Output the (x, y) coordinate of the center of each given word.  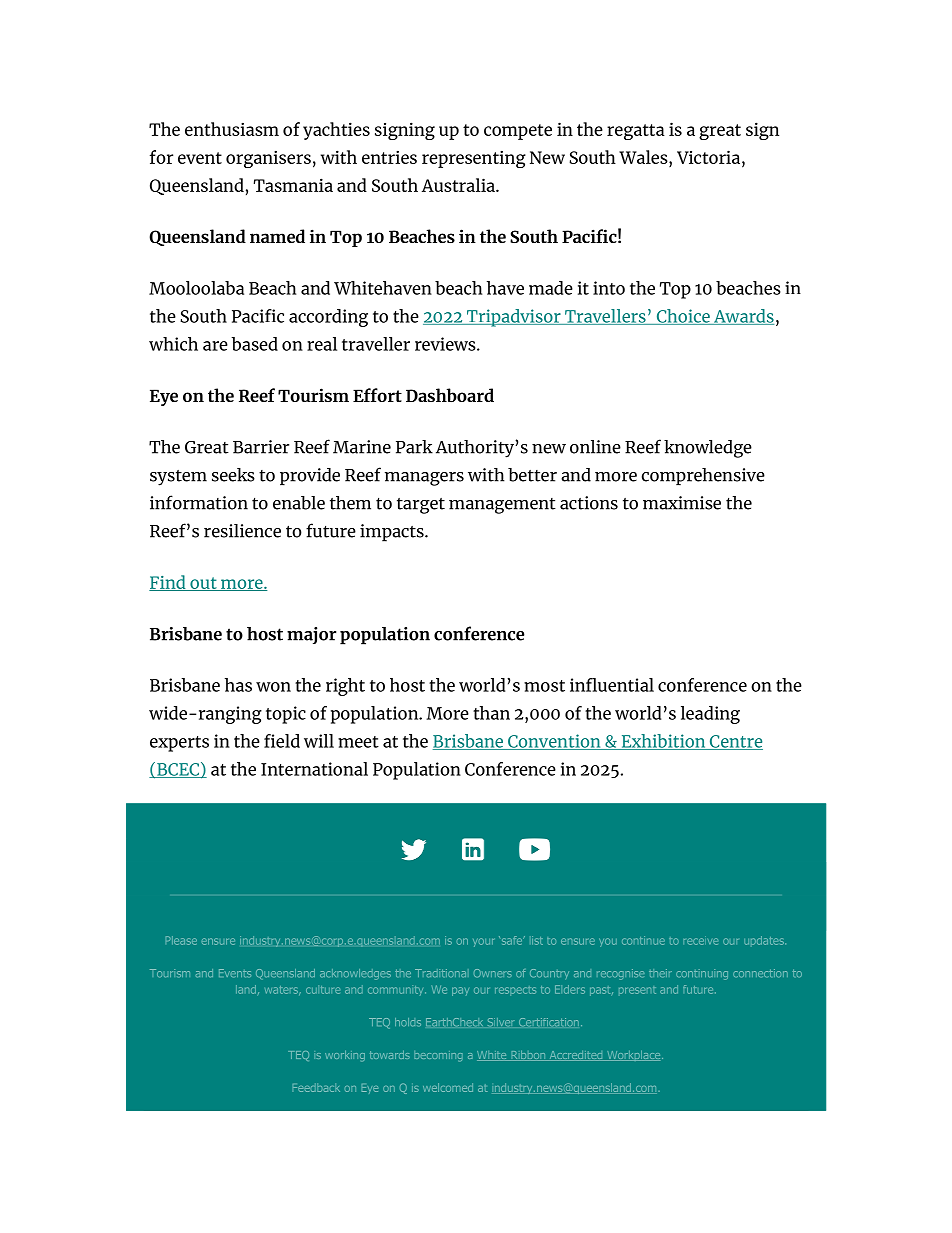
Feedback (316, 1087)
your (483, 942)
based (255, 344)
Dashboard (450, 395)
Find (168, 583)
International (314, 769)
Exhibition (663, 742)
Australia (459, 185)
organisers (268, 159)
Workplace (634, 1055)
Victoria (710, 157)
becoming (438, 1056)
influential (612, 685)
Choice (683, 317)
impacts (393, 533)
